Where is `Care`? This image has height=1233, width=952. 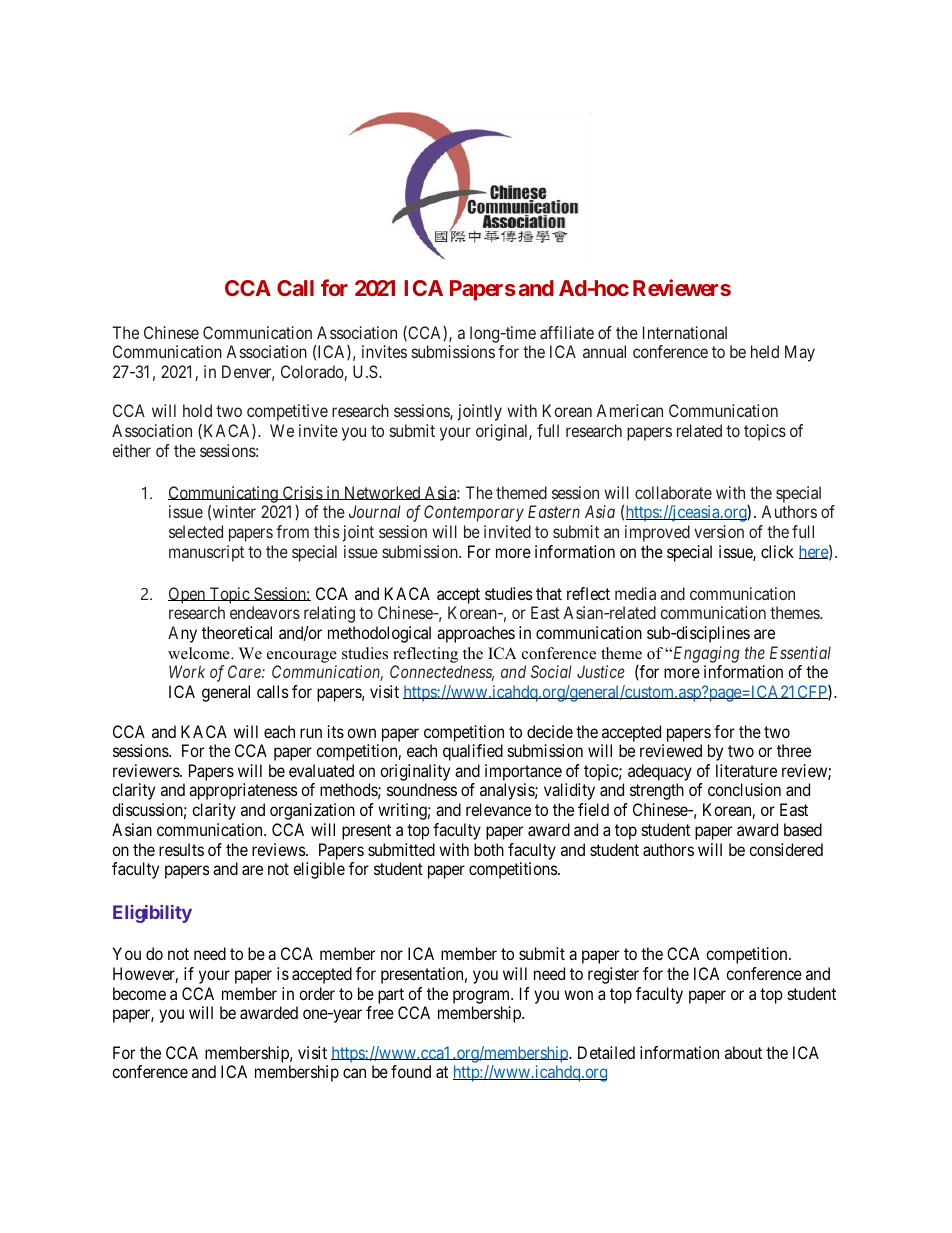
Care is located at coordinates (245, 671).
